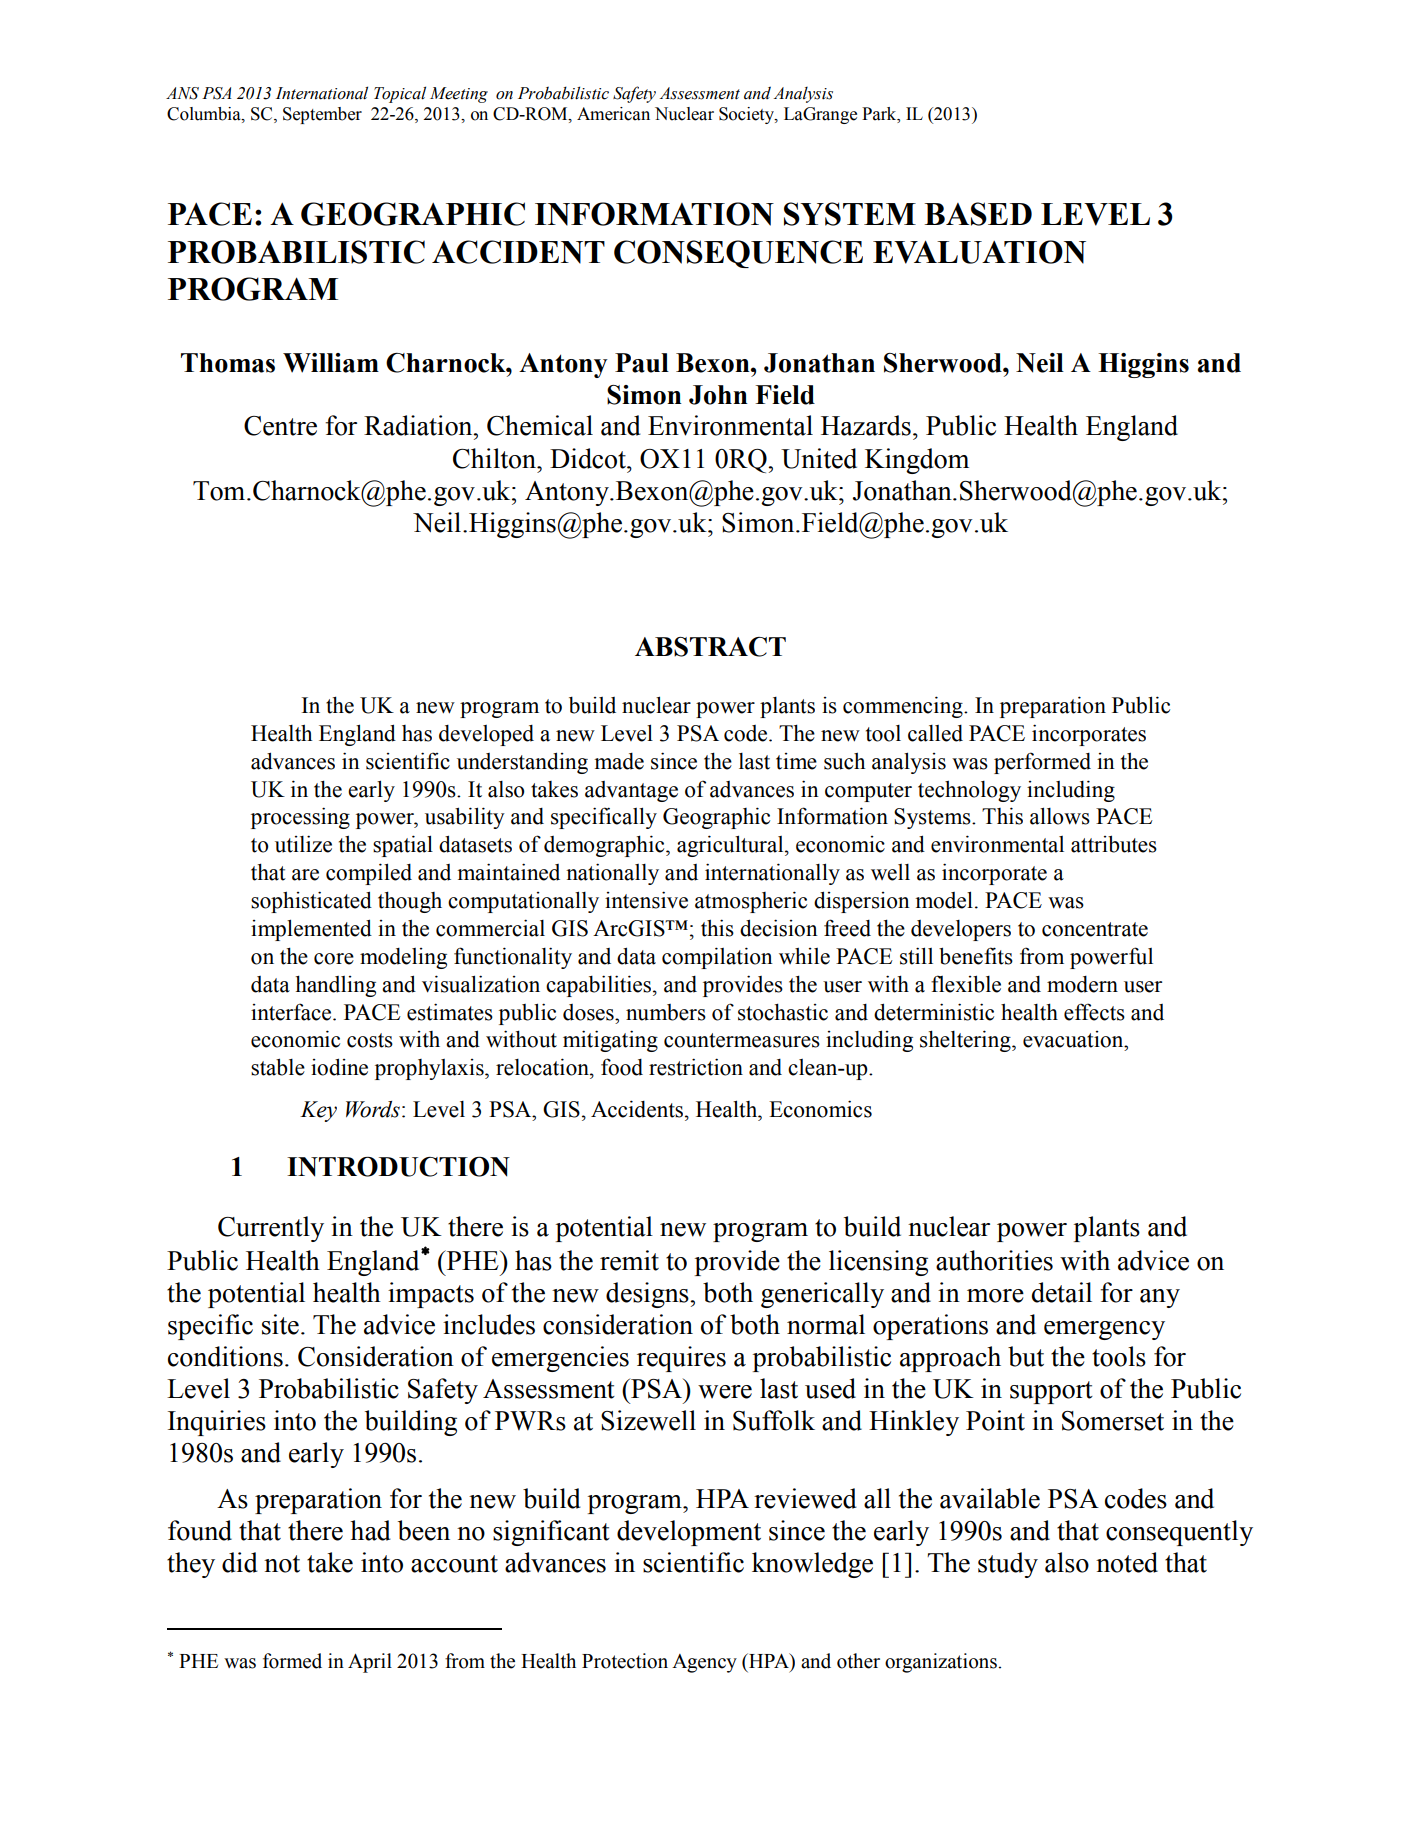  What do you see at coordinates (978, 214) in the screenshot?
I see `BASED` at bounding box center [978, 214].
